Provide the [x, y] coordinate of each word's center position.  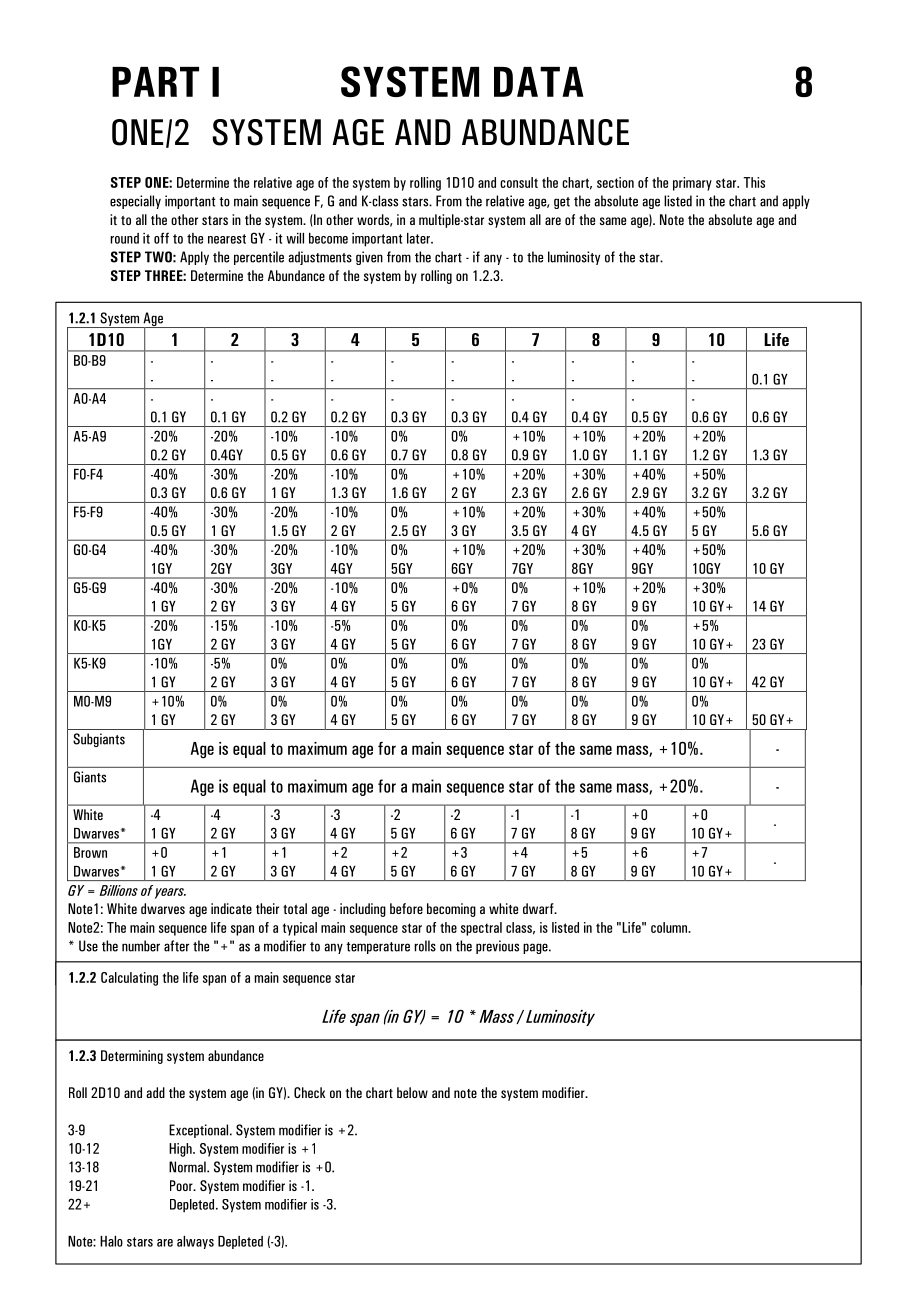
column [670, 927]
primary [692, 184]
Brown [90, 852]
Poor [182, 1185]
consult [519, 182]
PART [155, 82]
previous [497, 947]
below [412, 1092]
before [406, 908]
